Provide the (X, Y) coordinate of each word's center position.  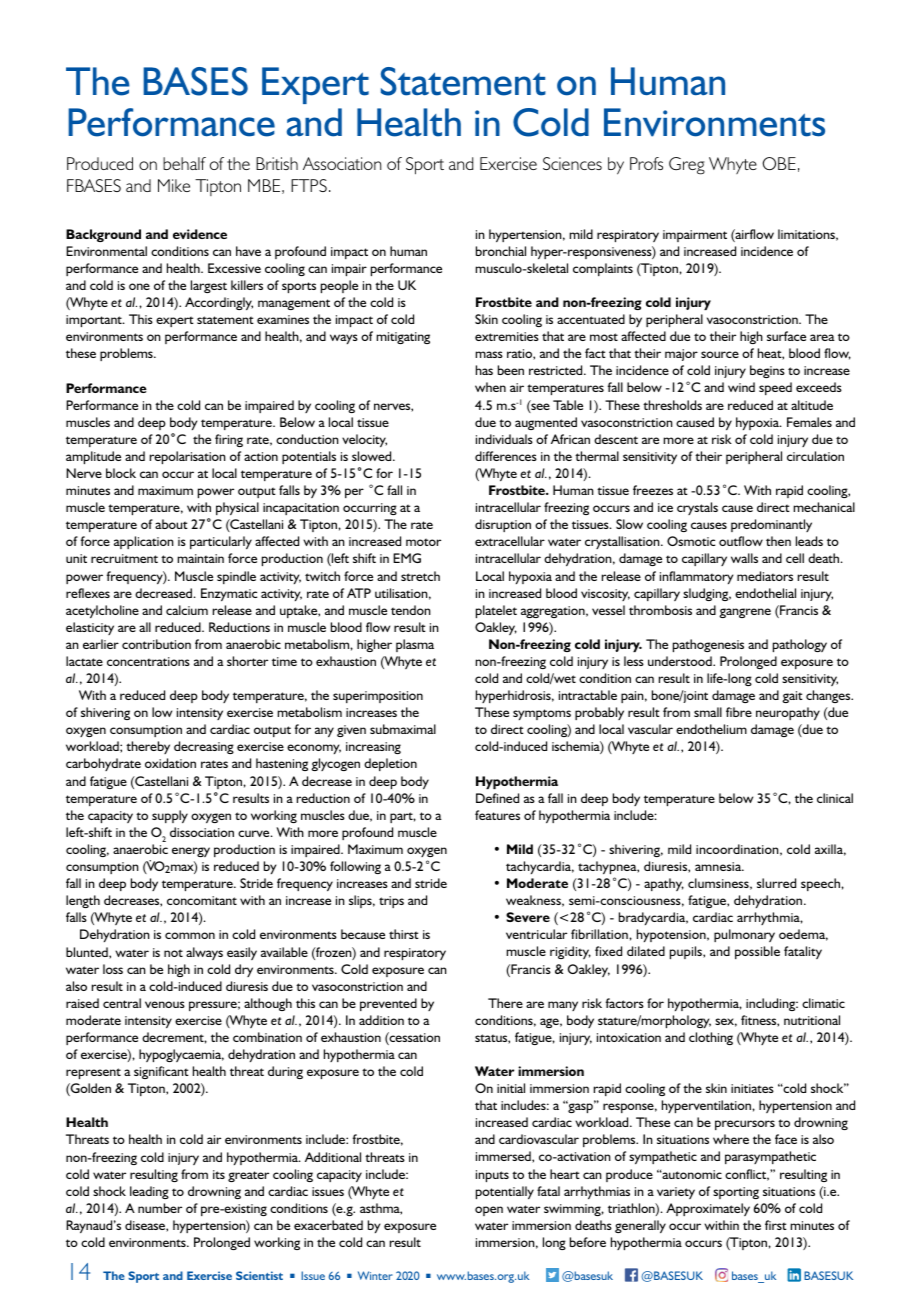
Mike (174, 185)
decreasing (204, 747)
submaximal (403, 729)
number (160, 1208)
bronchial (501, 251)
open (489, 1211)
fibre (739, 712)
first (776, 1225)
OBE (779, 164)
